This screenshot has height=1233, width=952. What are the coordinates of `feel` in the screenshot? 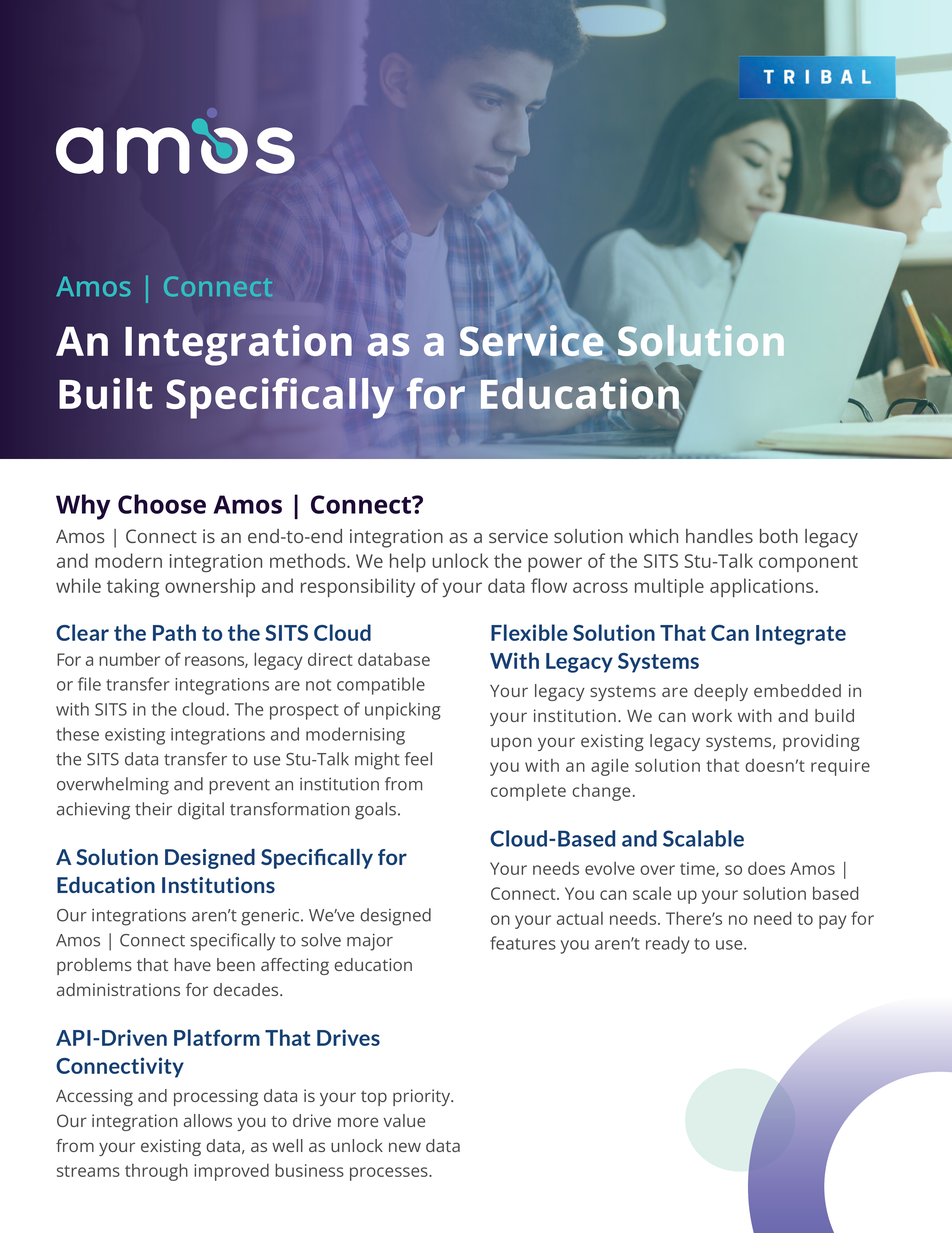 It's located at (418, 759).
